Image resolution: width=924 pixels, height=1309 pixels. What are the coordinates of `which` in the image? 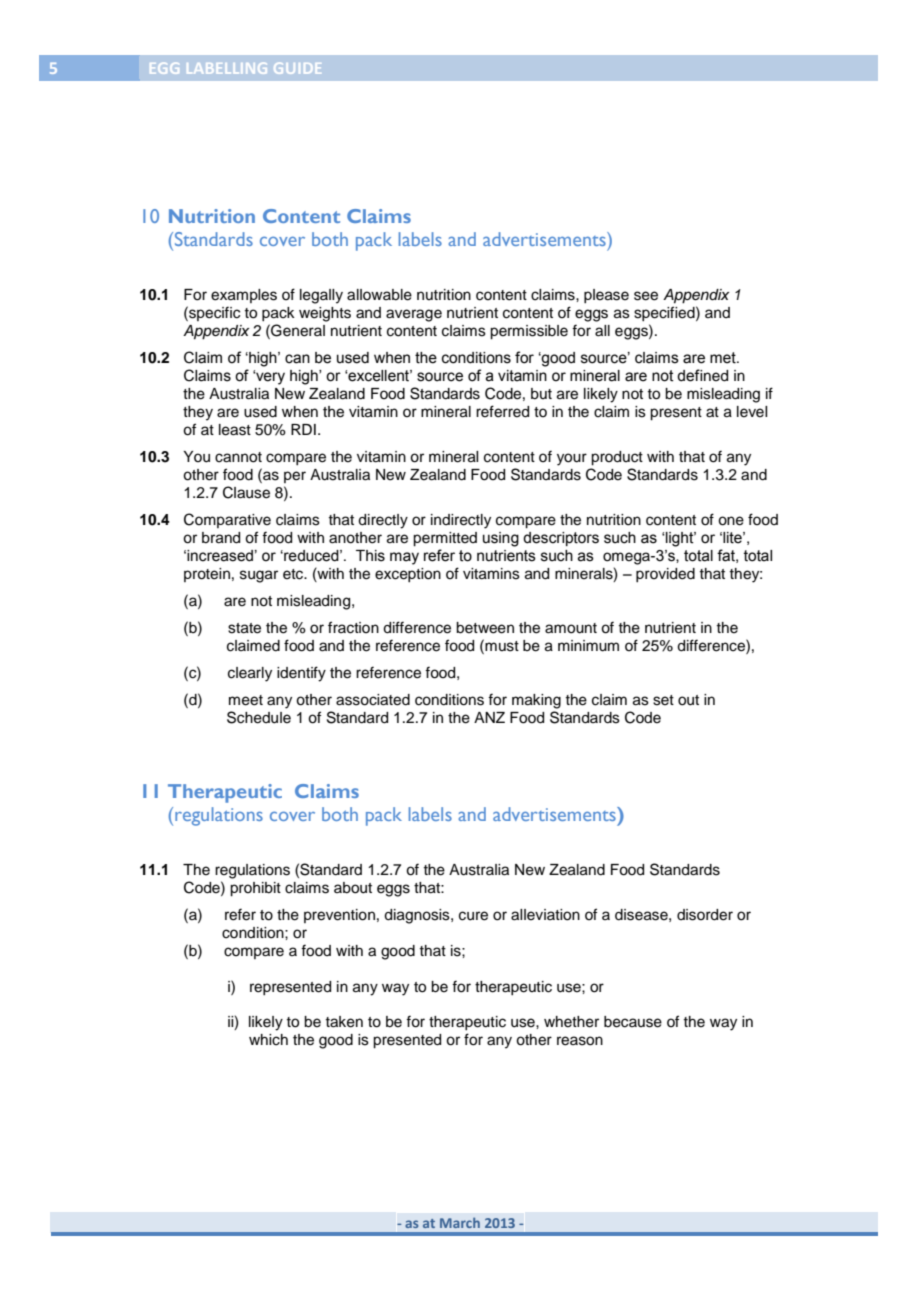 It's located at (268, 1040).
